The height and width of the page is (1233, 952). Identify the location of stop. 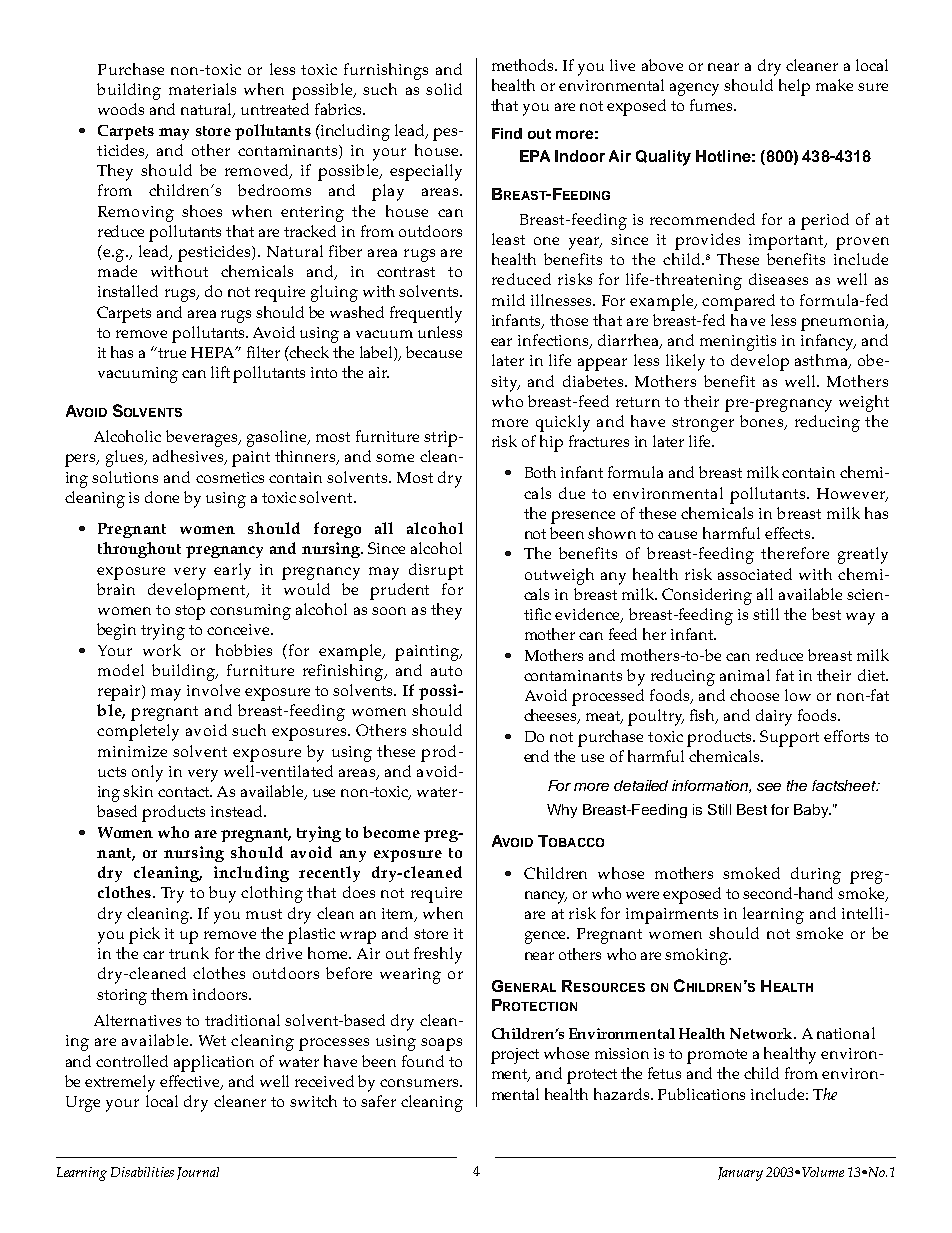
(190, 612).
